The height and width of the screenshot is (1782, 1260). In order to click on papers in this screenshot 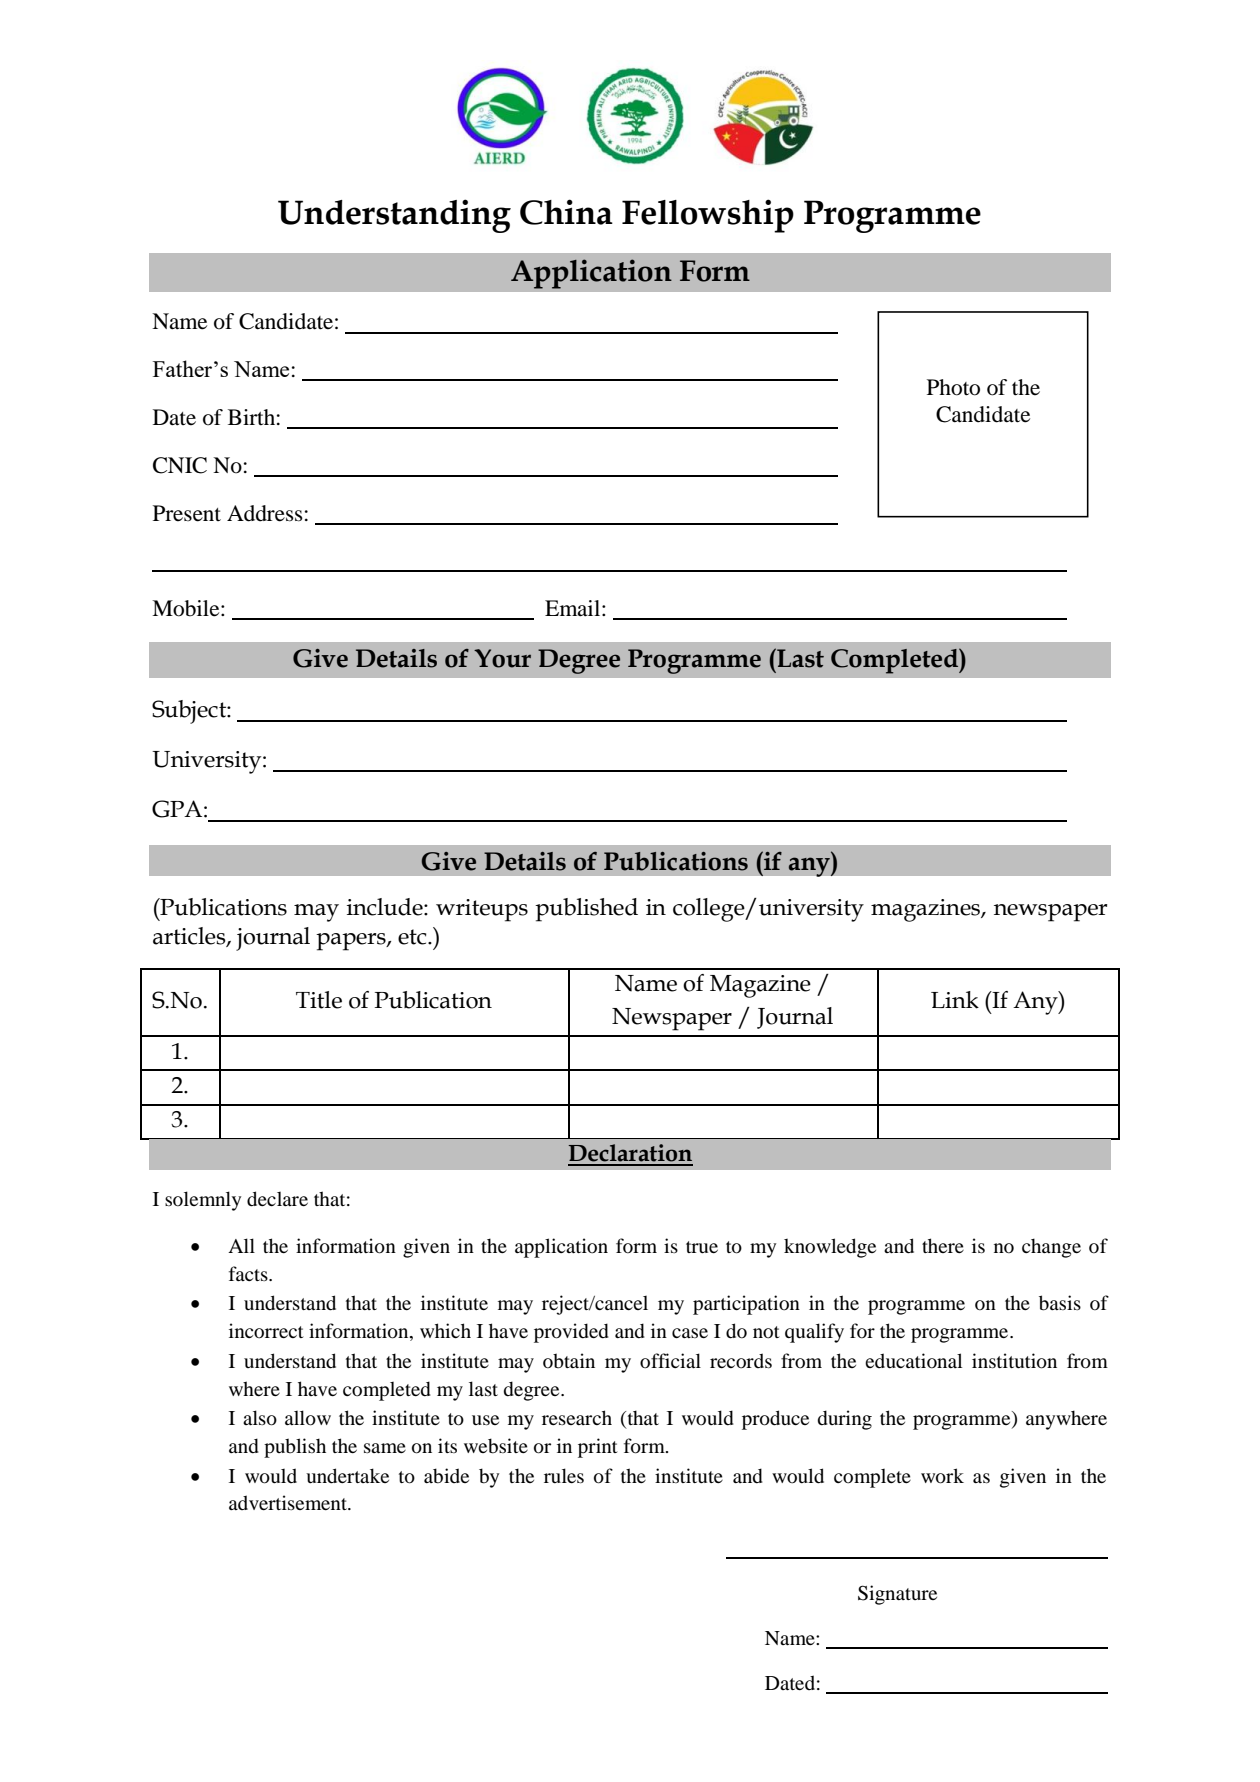, I will do `click(352, 942)`.
